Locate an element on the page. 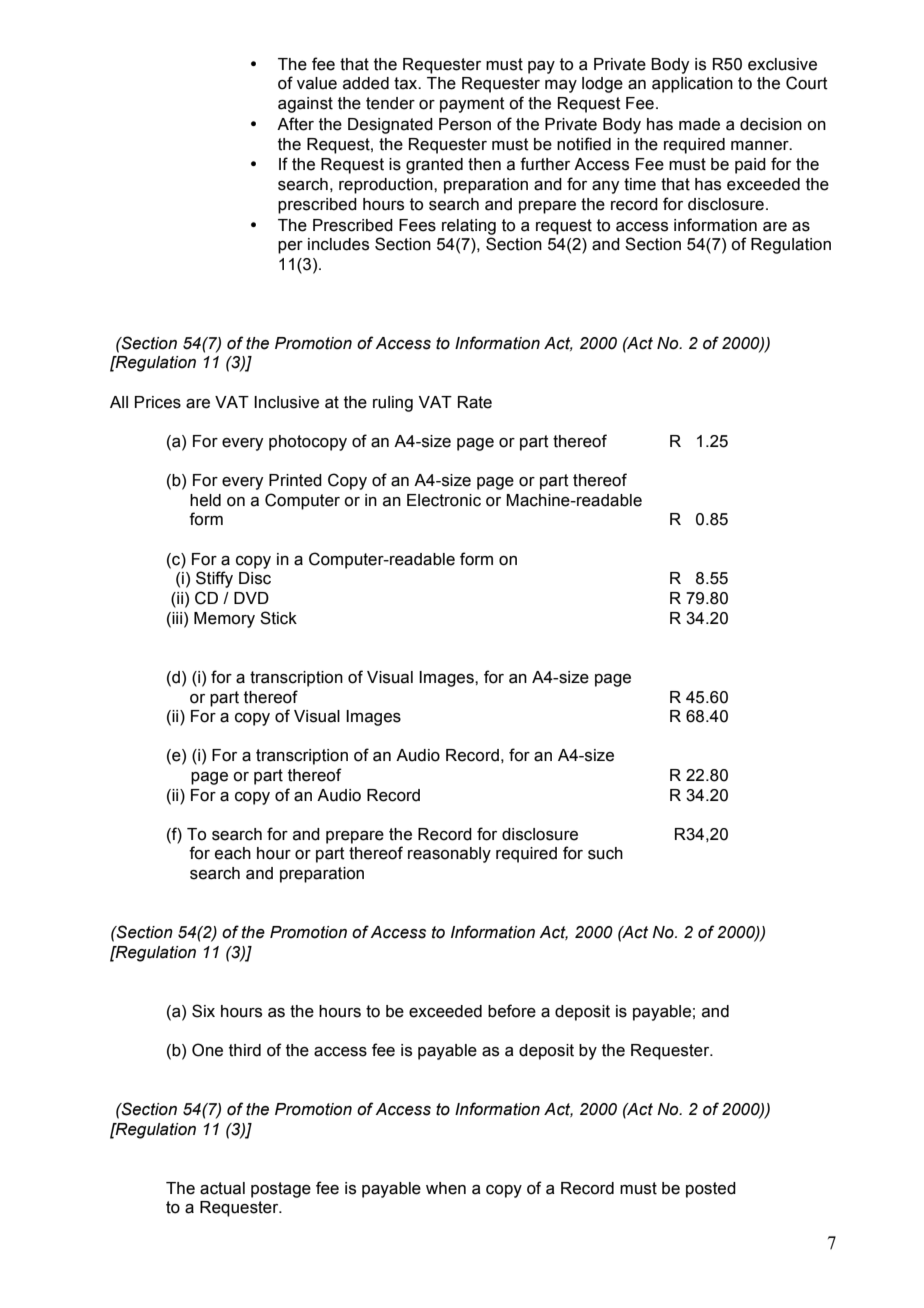 This document has height=1308, width=924. application is located at coordinates (692, 85).
